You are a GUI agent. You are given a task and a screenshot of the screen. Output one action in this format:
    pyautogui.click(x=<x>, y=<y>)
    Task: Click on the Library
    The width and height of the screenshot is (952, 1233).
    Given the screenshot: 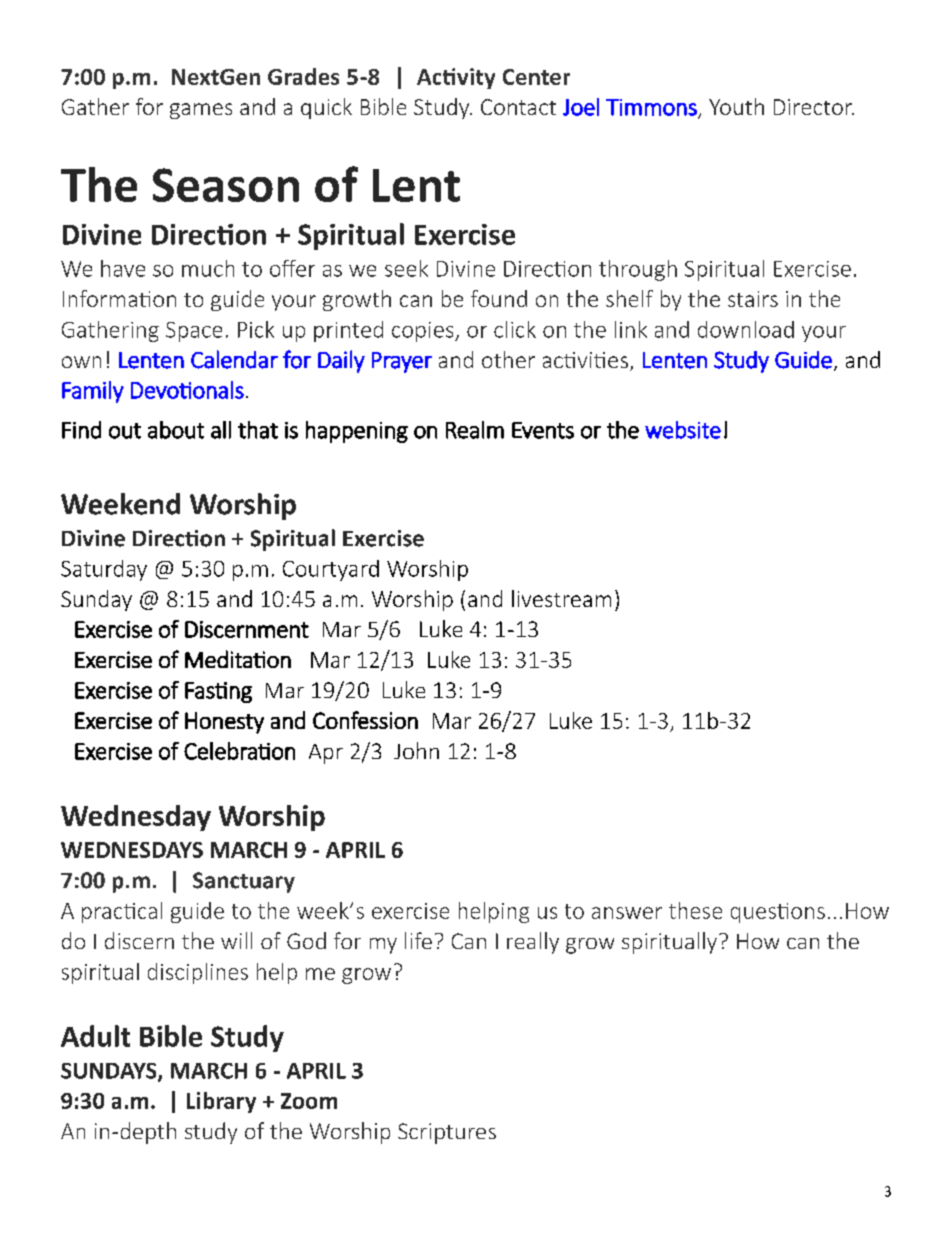 What is the action you would take?
    pyautogui.click(x=221, y=1102)
